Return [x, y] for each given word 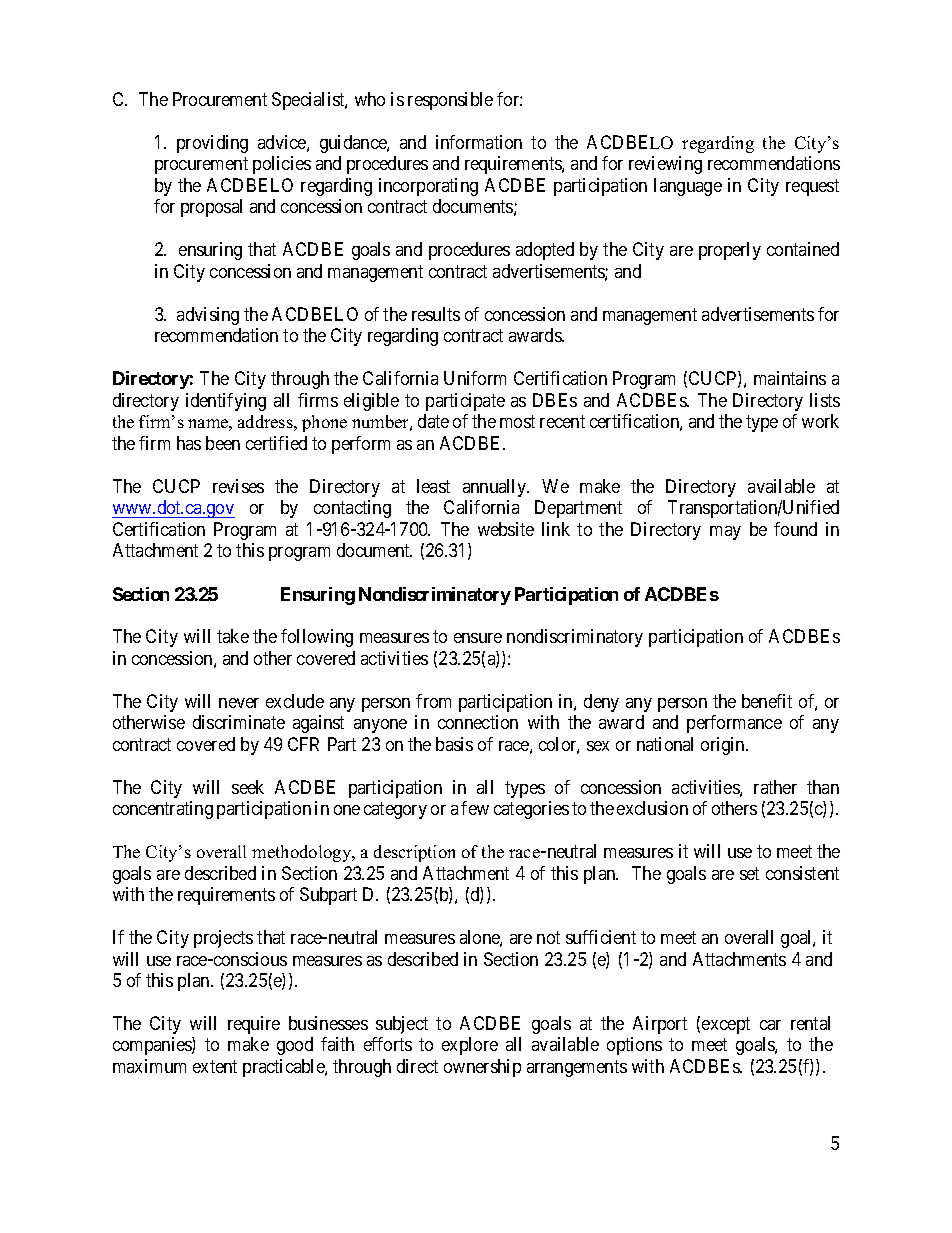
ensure [478, 638]
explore [470, 1046]
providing [212, 144]
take [233, 636]
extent [215, 1066]
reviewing [665, 165]
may [725, 533]
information [479, 142]
